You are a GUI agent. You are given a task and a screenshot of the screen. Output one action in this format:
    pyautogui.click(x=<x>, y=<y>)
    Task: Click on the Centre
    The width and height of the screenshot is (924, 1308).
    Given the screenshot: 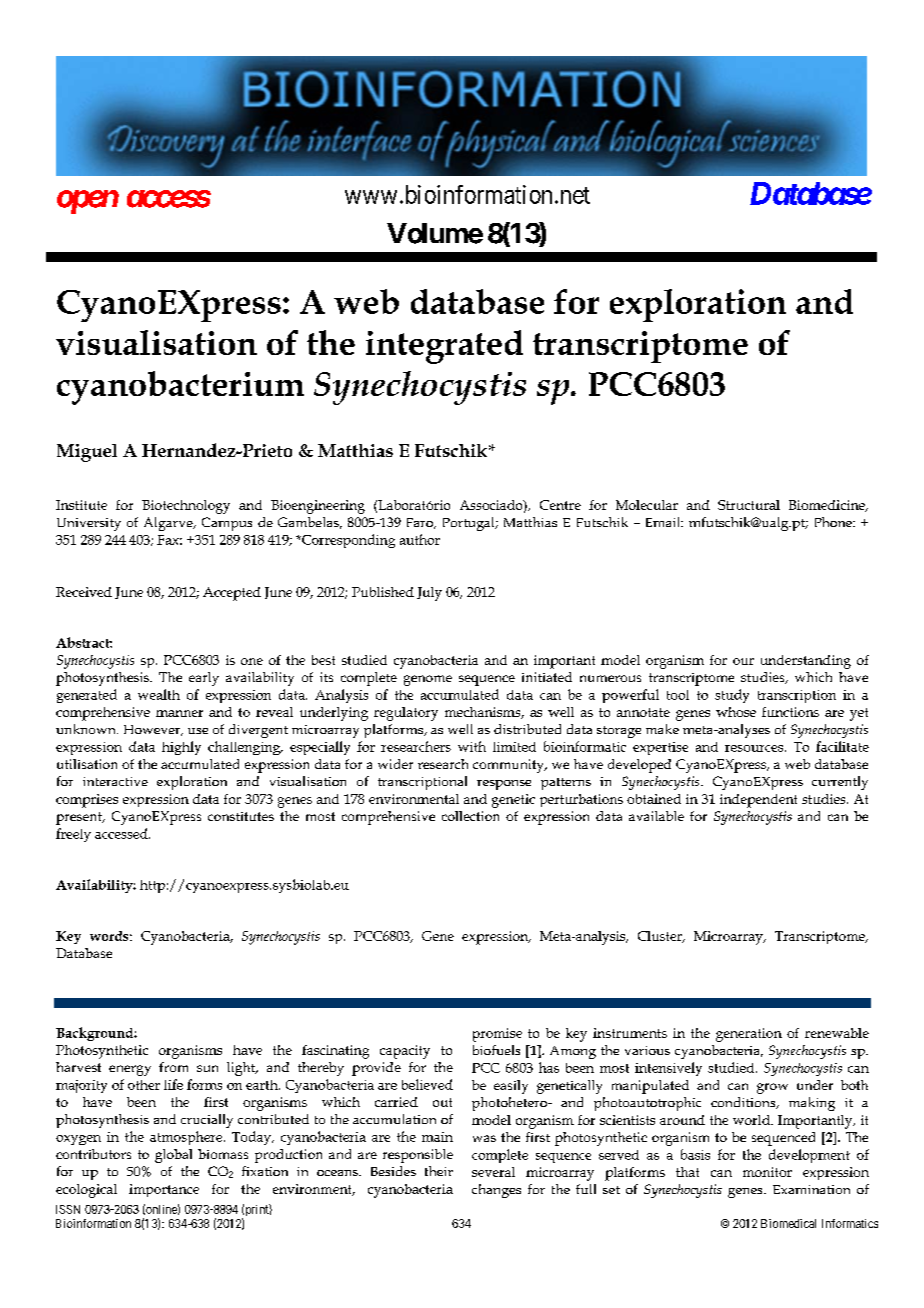 What is the action you would take?
    pyautogui.click(x=560, y=505)
